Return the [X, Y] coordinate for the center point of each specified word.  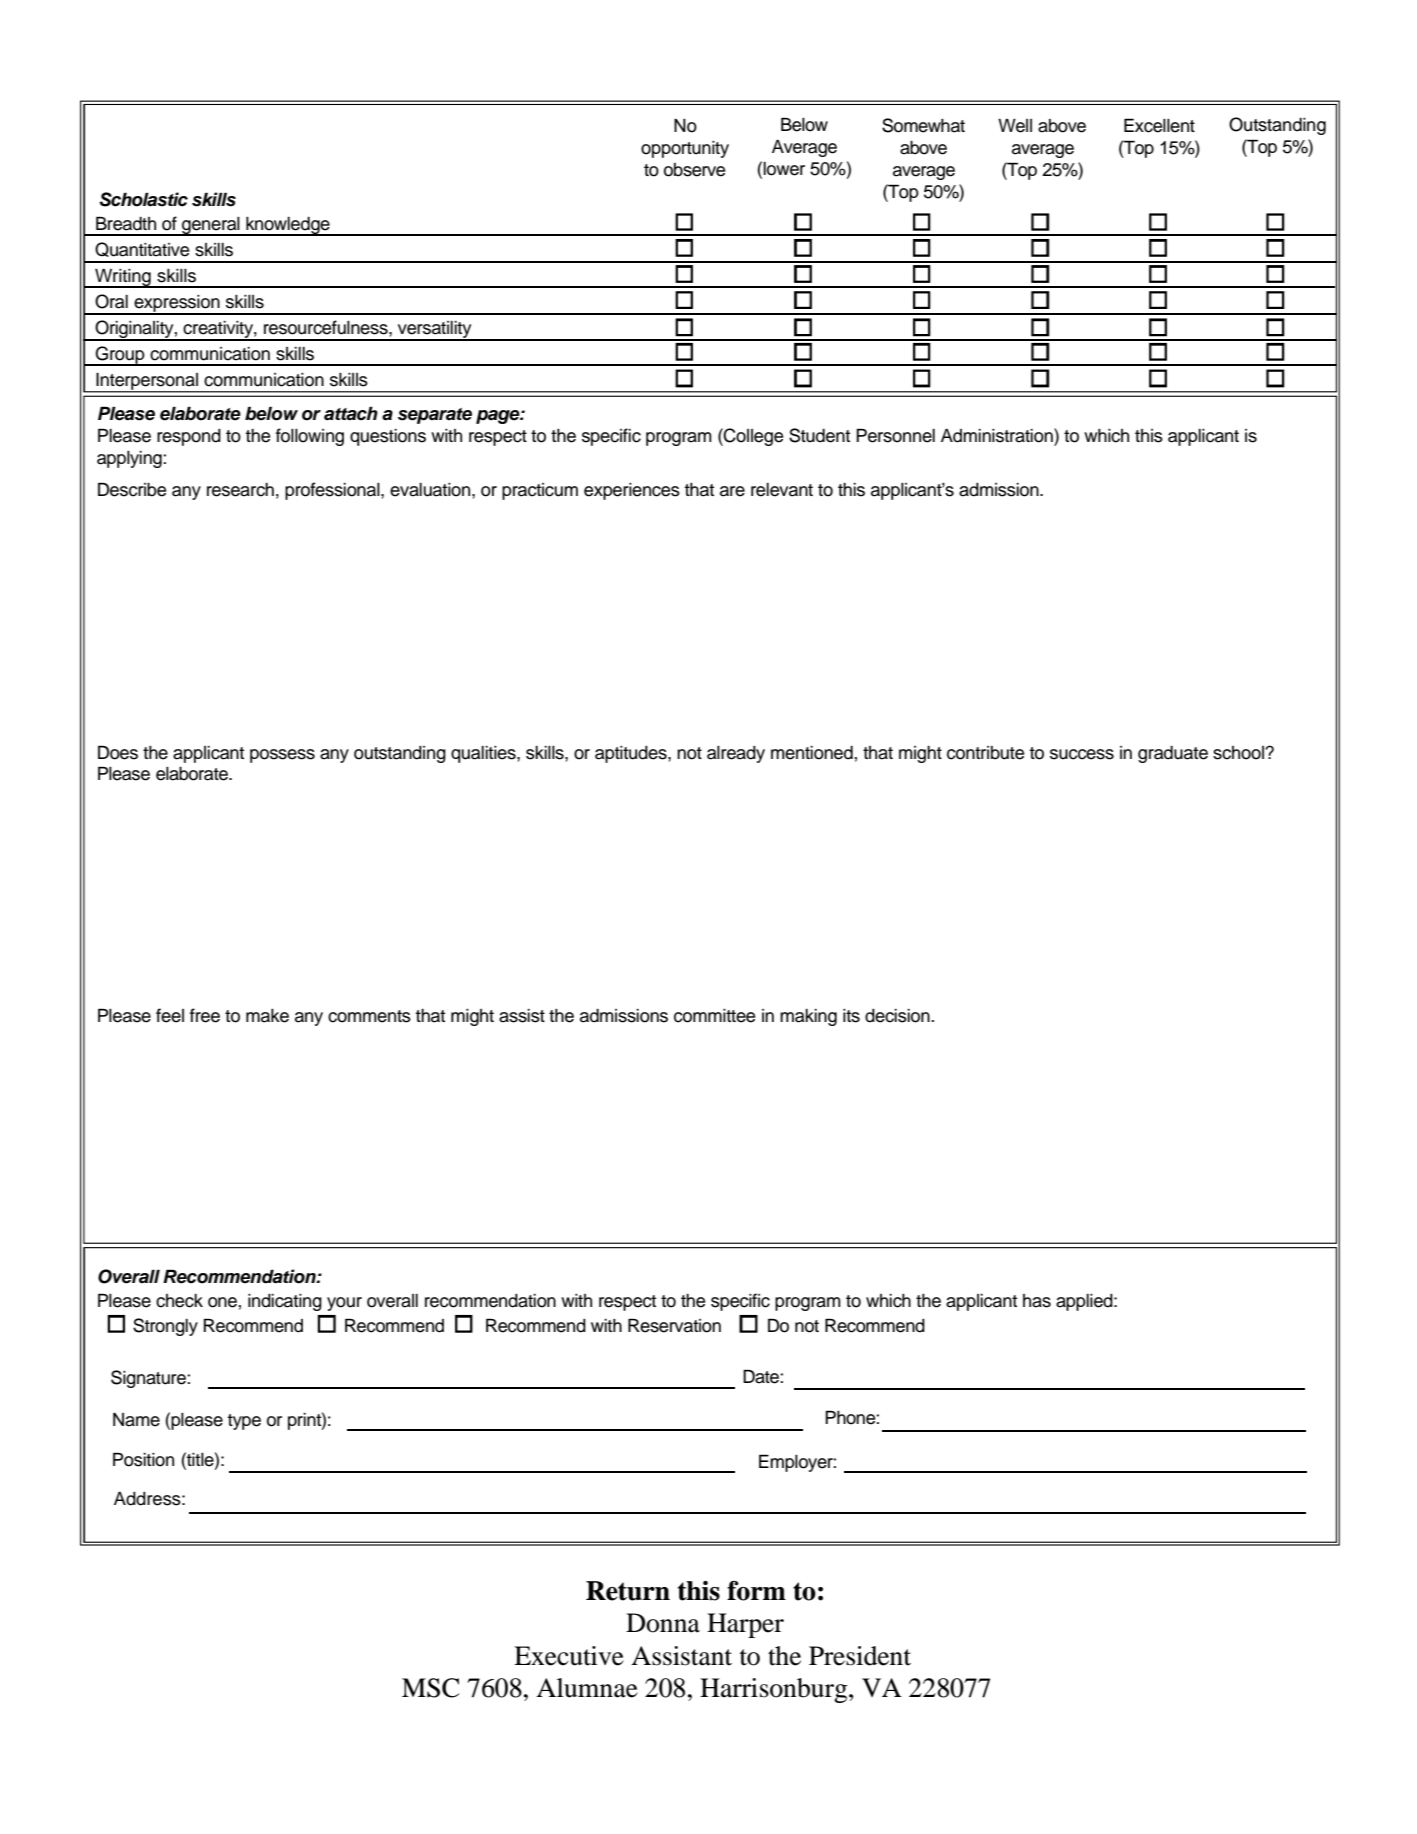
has [1037, 1301]
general [211, 226]
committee [714, 1016]
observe [694, 170]
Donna [663, 1623]
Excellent [1159, 125]
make [267, 1016]
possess [282, 756]
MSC [430, 1688]
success [1082, 754]
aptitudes [632, 754]
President [860, 1656]
